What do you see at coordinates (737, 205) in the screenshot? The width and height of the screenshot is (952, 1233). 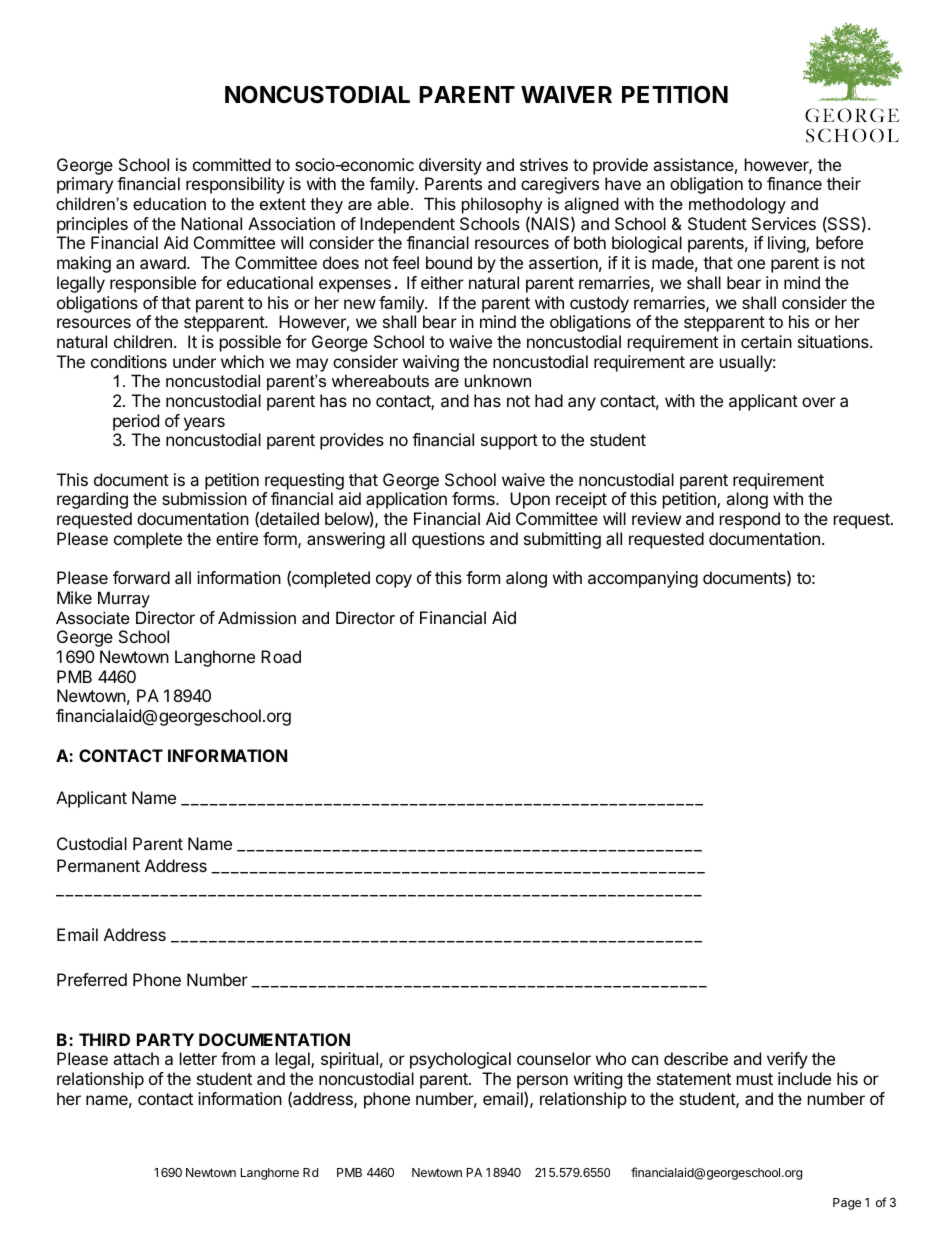 I see `methodology` at bounding box center [737, 205].
